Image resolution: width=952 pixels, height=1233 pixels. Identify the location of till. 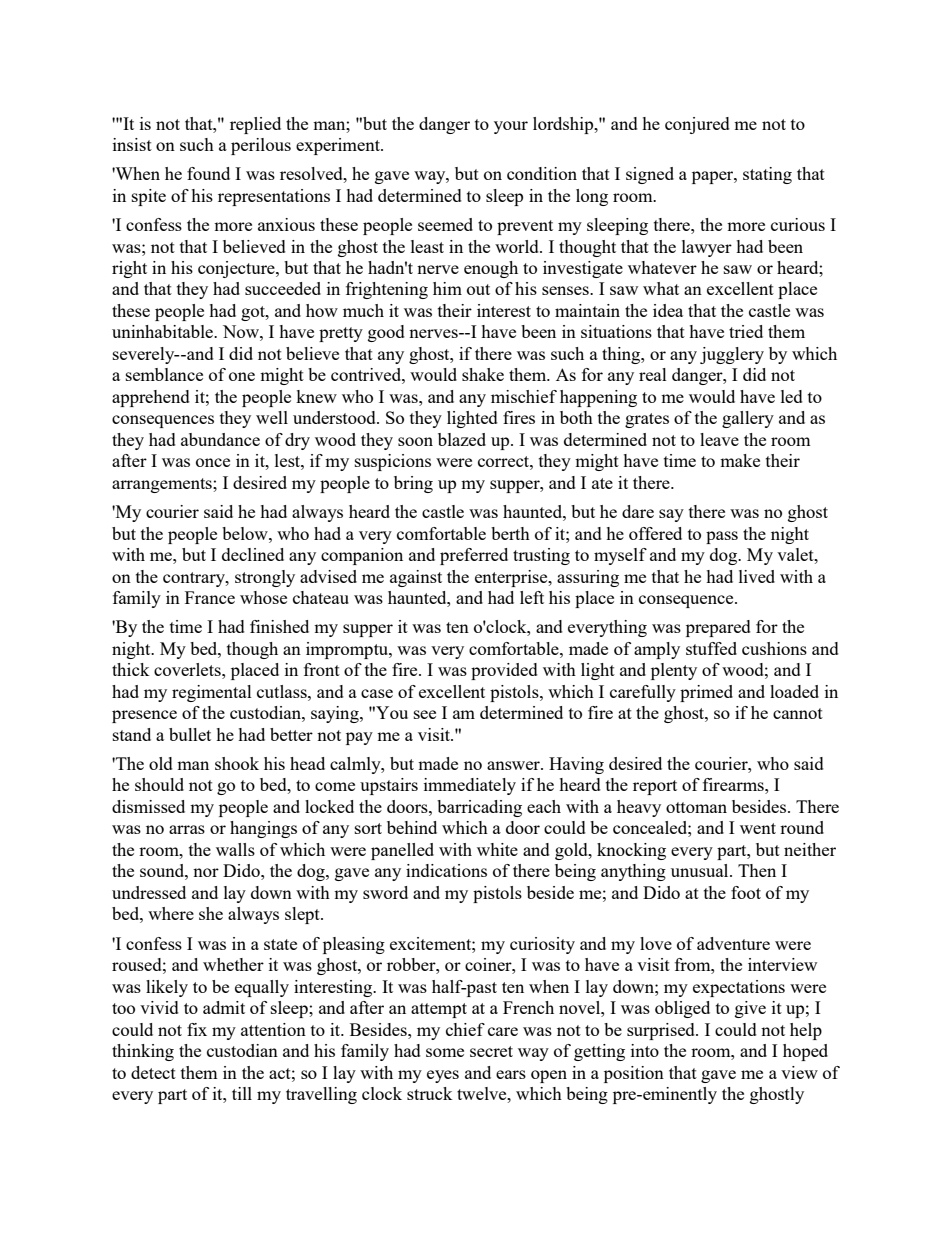
(242, 1093).
